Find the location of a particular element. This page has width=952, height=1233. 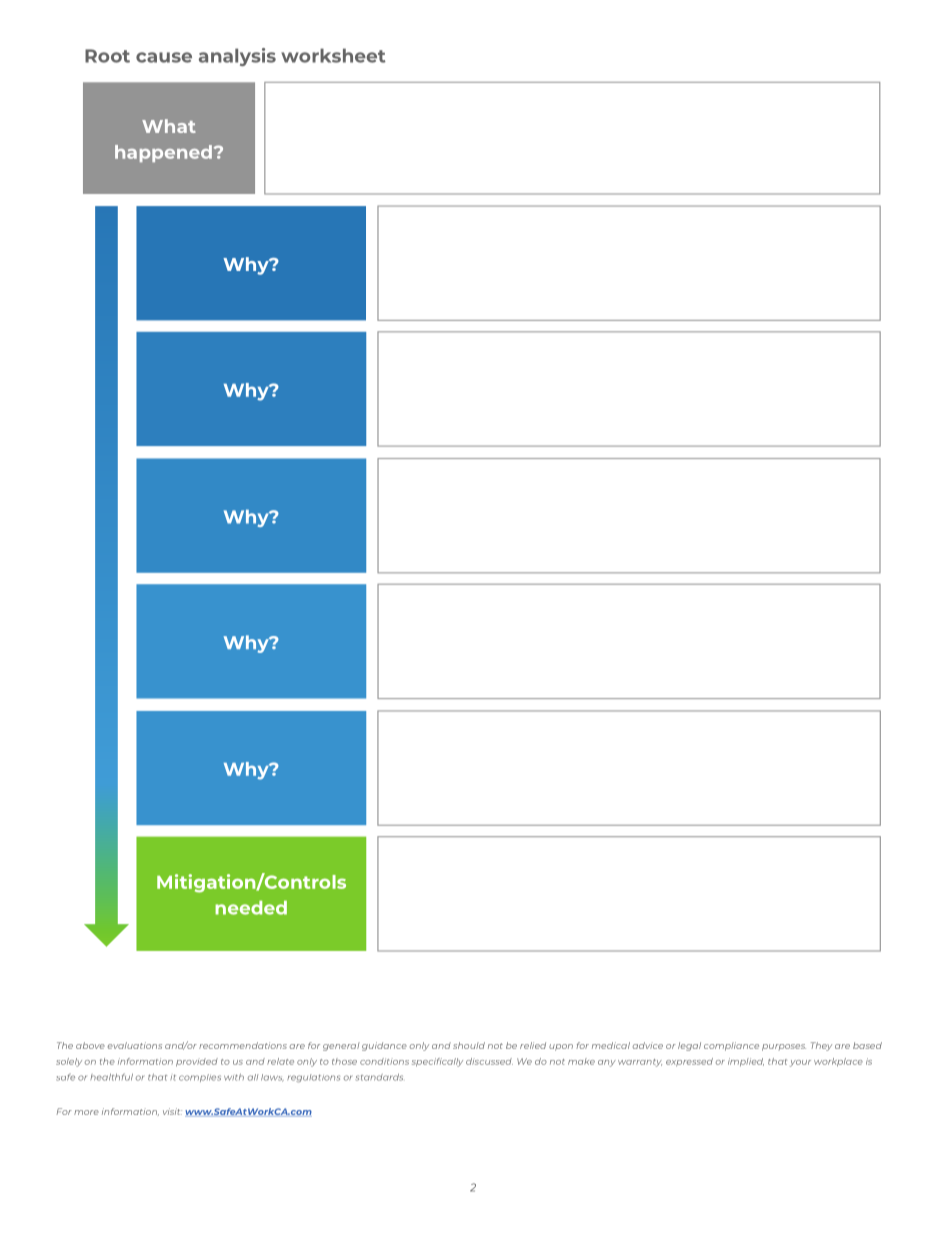

should is located at coordinates (469, 1045).
